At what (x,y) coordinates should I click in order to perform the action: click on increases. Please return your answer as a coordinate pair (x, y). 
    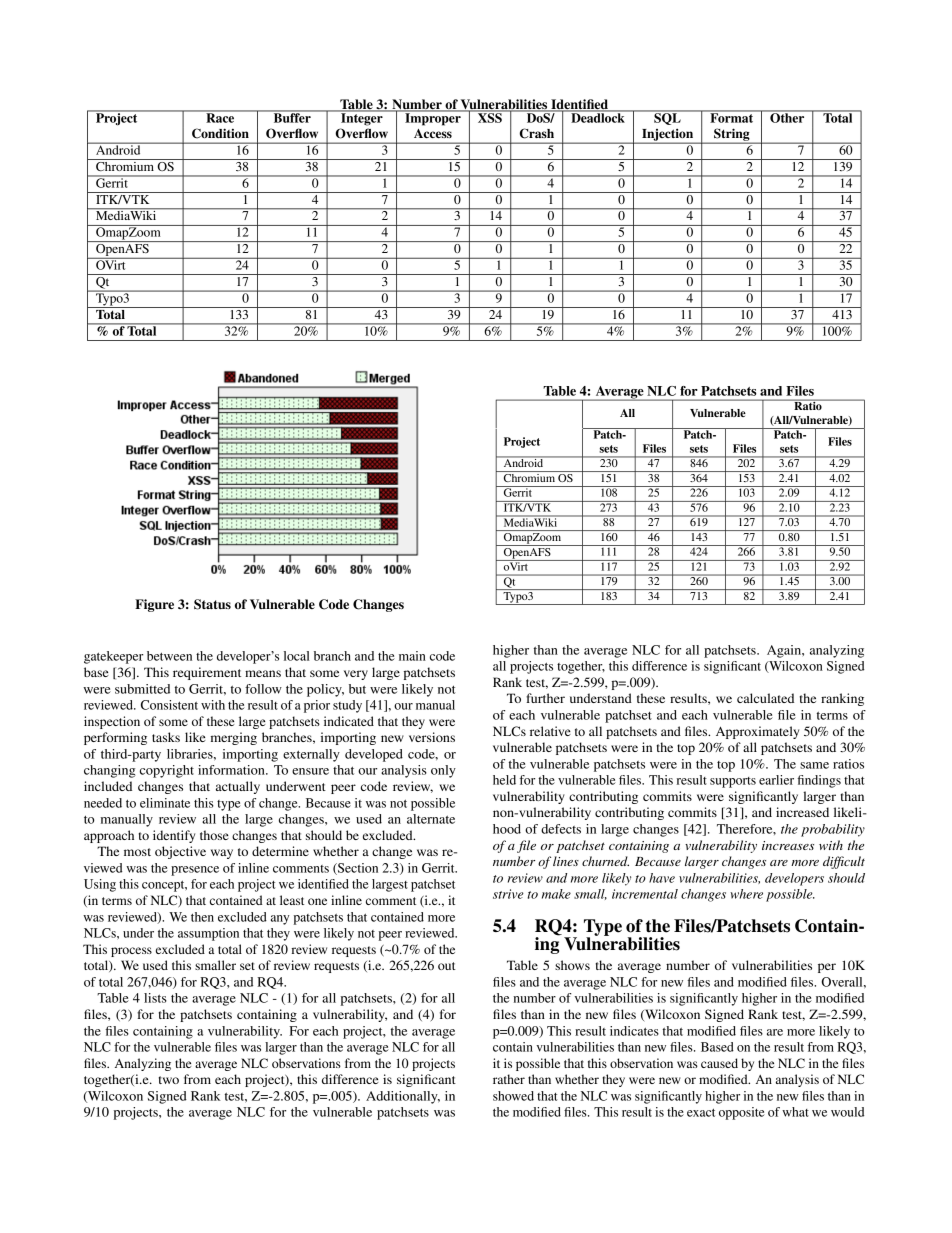
    Looking at the image, I should click on (788, 845).
